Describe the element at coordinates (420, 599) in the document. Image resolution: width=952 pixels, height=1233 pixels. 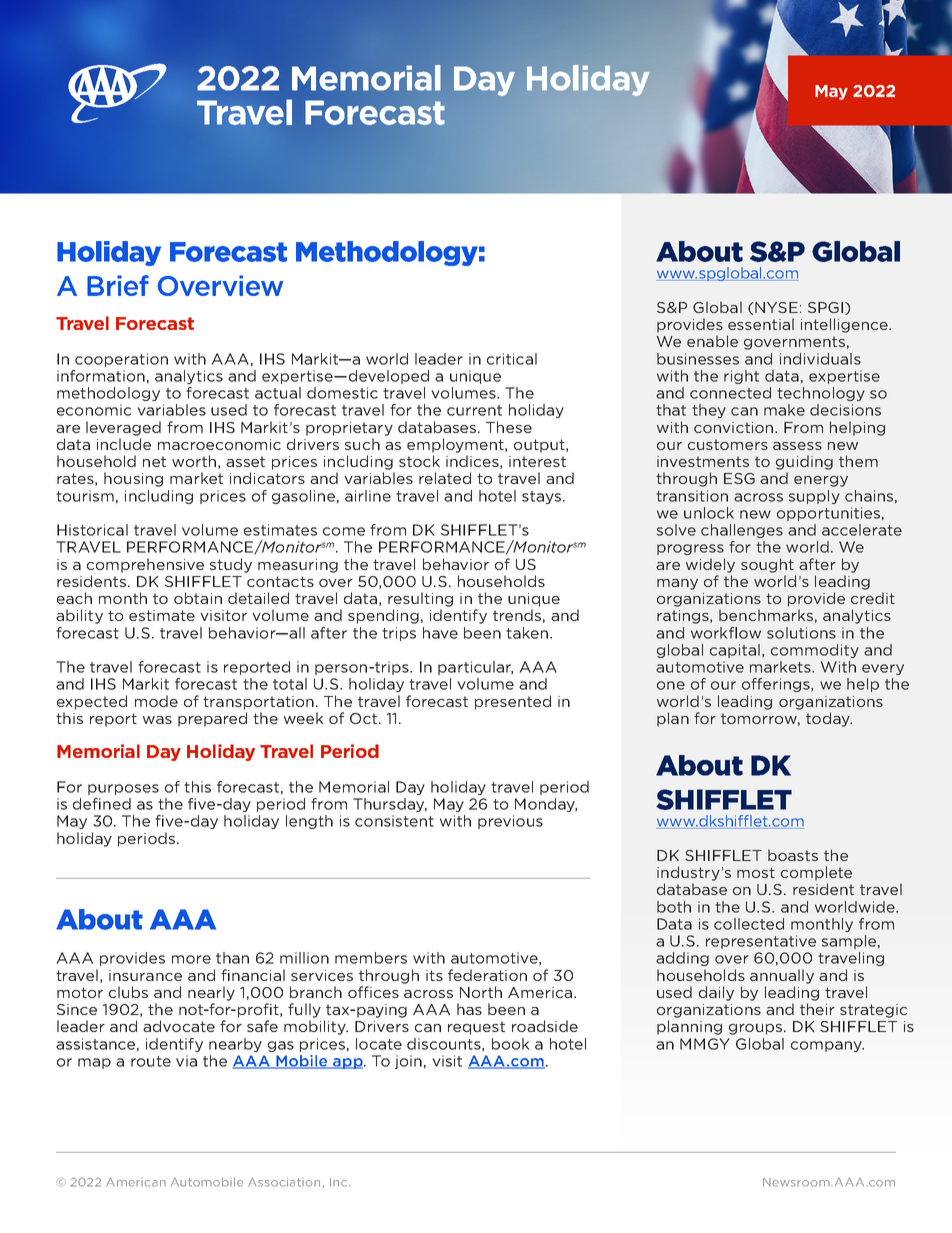
I see `resulting` at that location.
